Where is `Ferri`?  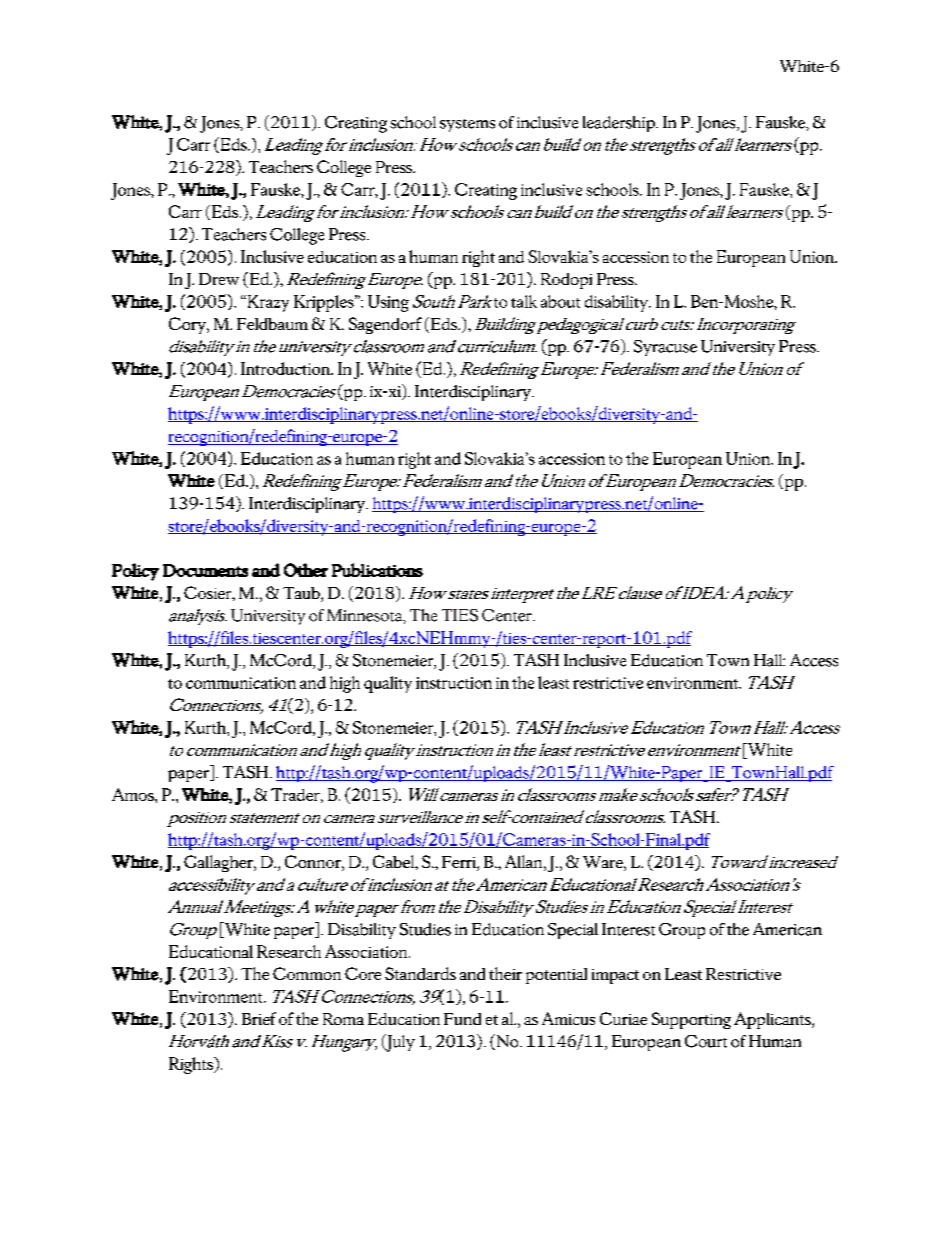
Ferri is located at coordinates (460, 863).
